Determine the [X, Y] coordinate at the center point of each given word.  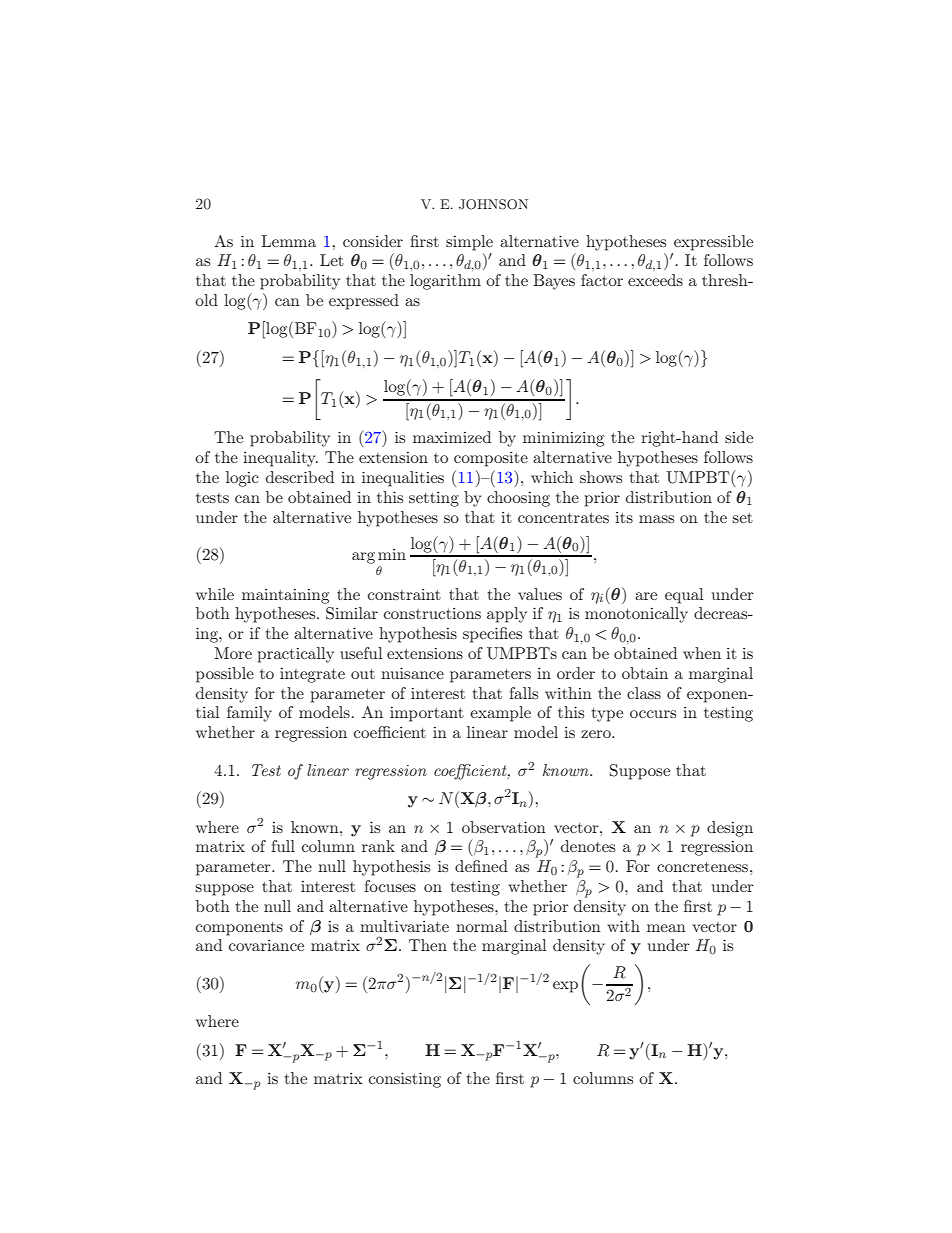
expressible [713, 243]
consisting [405, 1080]
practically [296, 655]
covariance [266, 945]
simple [469, 243]
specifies [492, 635]
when [702, 653]
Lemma [288, 241]
